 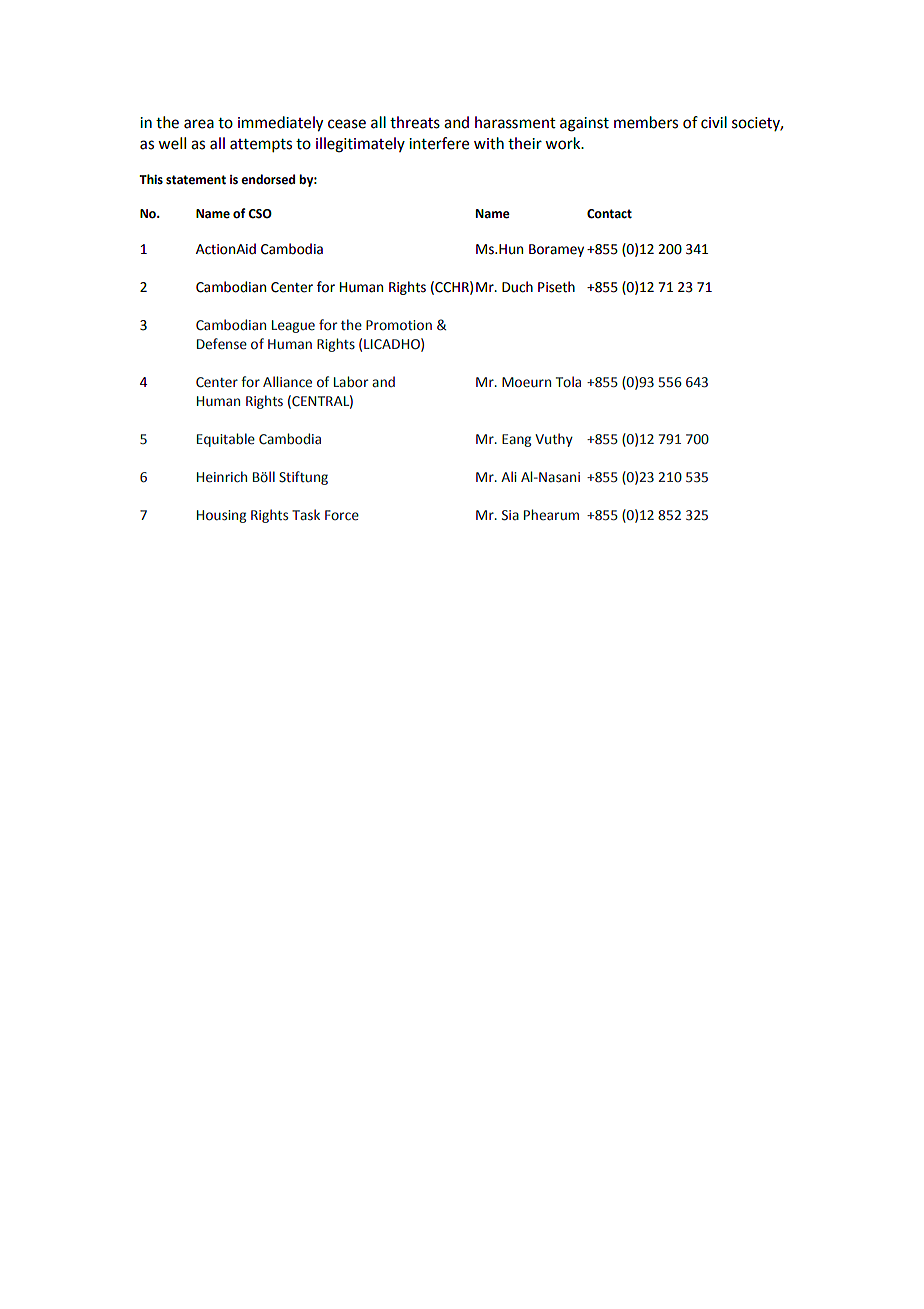 What do you see at coordinates (199, 124) in the page?
I see `area` at bounding box center [199, 124].
